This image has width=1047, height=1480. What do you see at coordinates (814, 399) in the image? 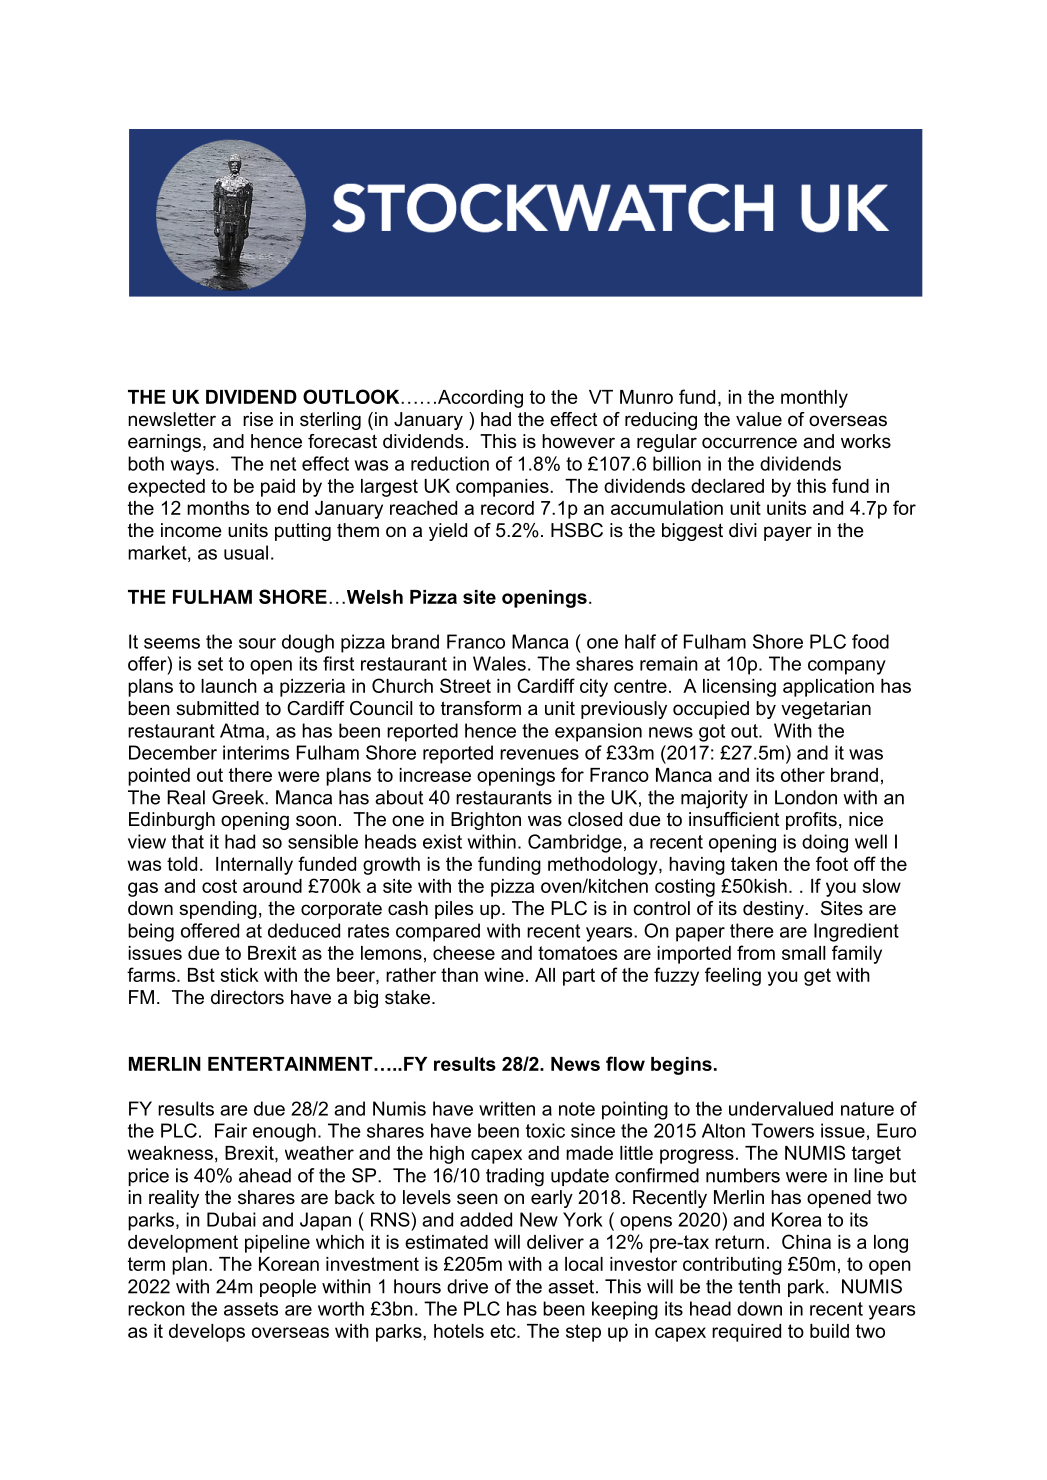
I see `monthly` at bounding box center [814, 399].
